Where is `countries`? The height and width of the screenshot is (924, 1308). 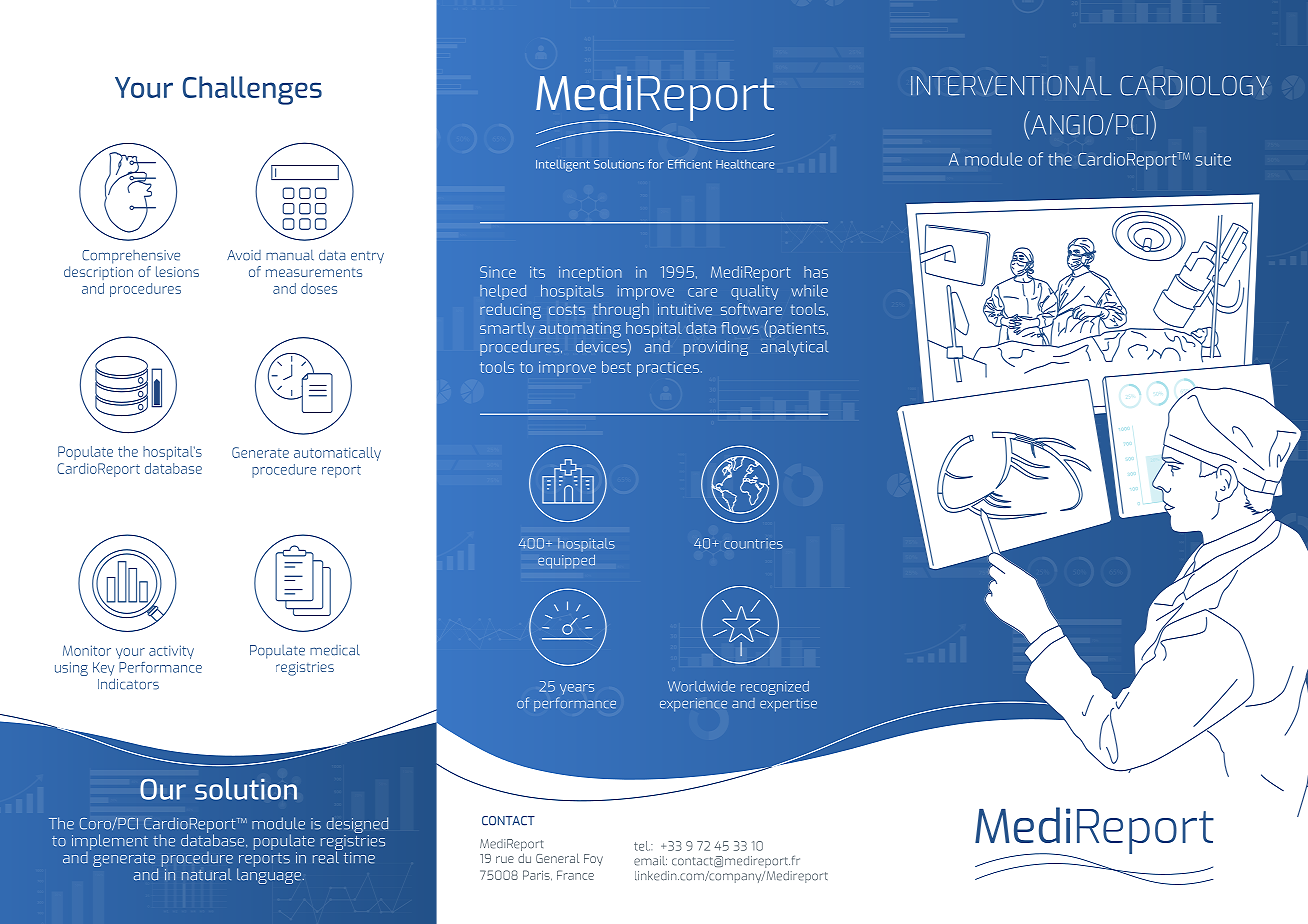 countries is located at coordinates (753, 543).
